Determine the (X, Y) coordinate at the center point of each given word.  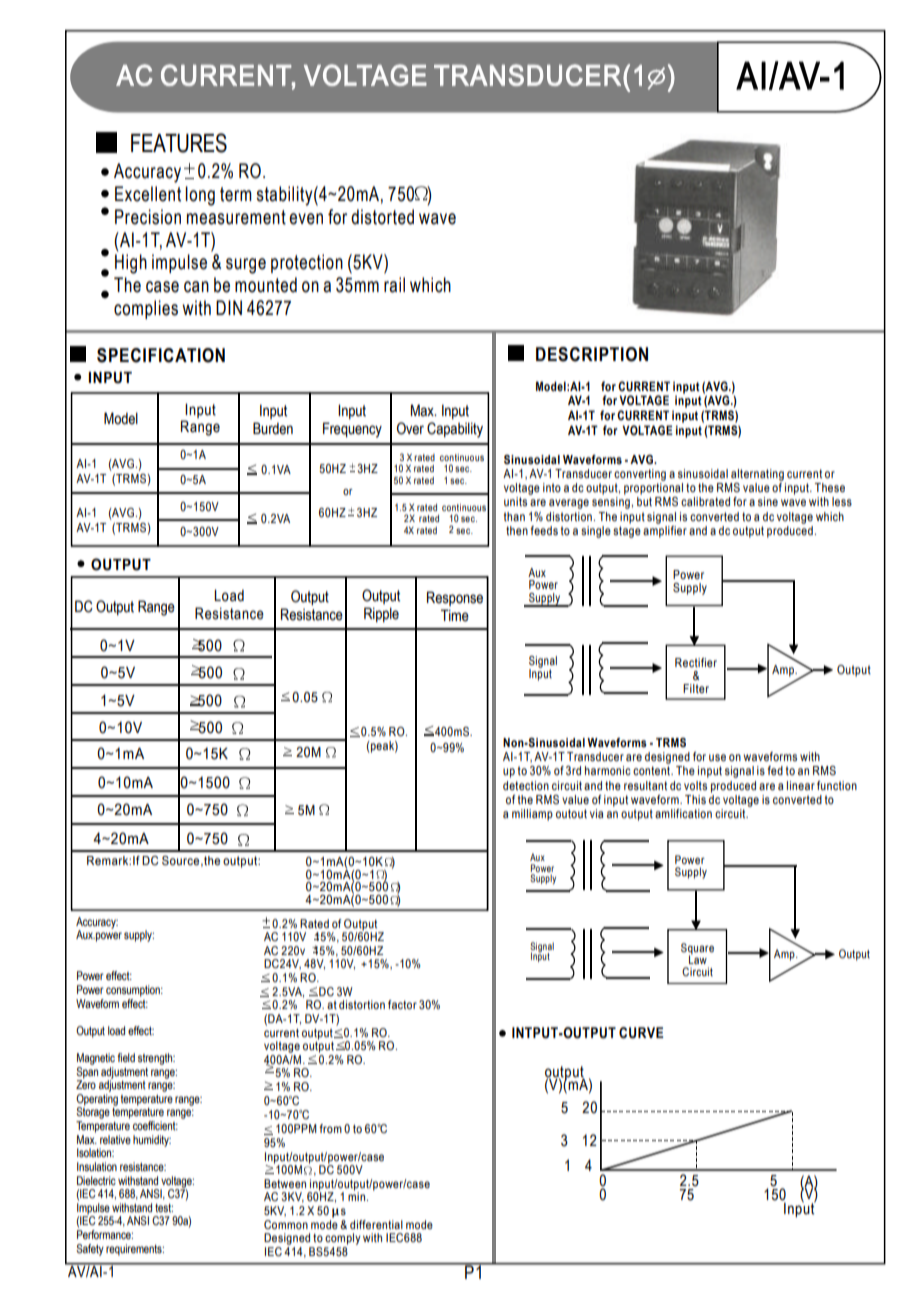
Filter (696, 688)
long (200, 196)
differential (376, 1224)
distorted (382, 217)
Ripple (381, 614)
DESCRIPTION (592, 354)
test (164, 1208)
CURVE (641, 1033)
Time (455, 615)
